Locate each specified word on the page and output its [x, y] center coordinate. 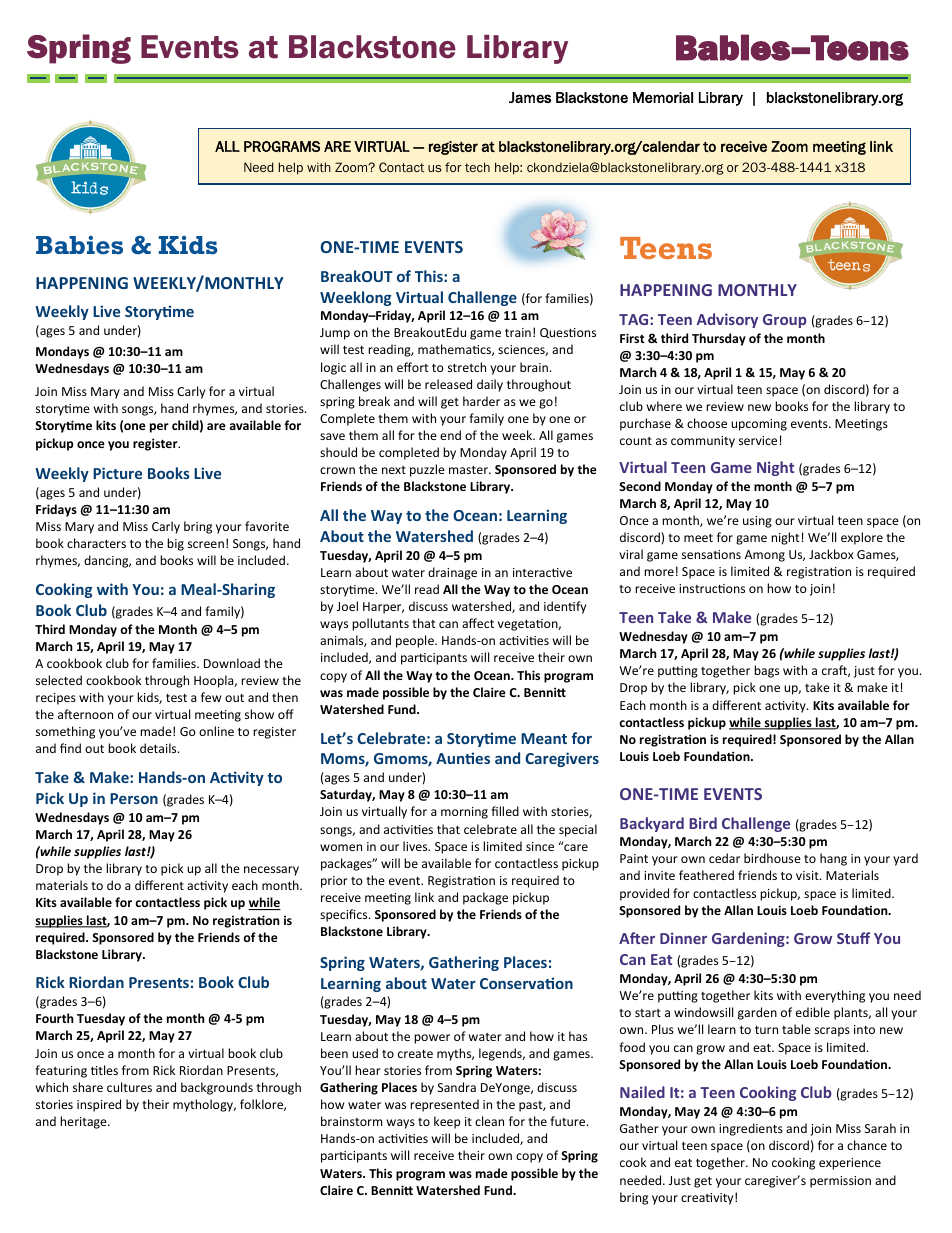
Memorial [663, 97]
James [530, 97]
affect [478, 623]
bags [766, 671]
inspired [99, 1105]
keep [447, 1122]
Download [232, 663]
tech [477, 167]
